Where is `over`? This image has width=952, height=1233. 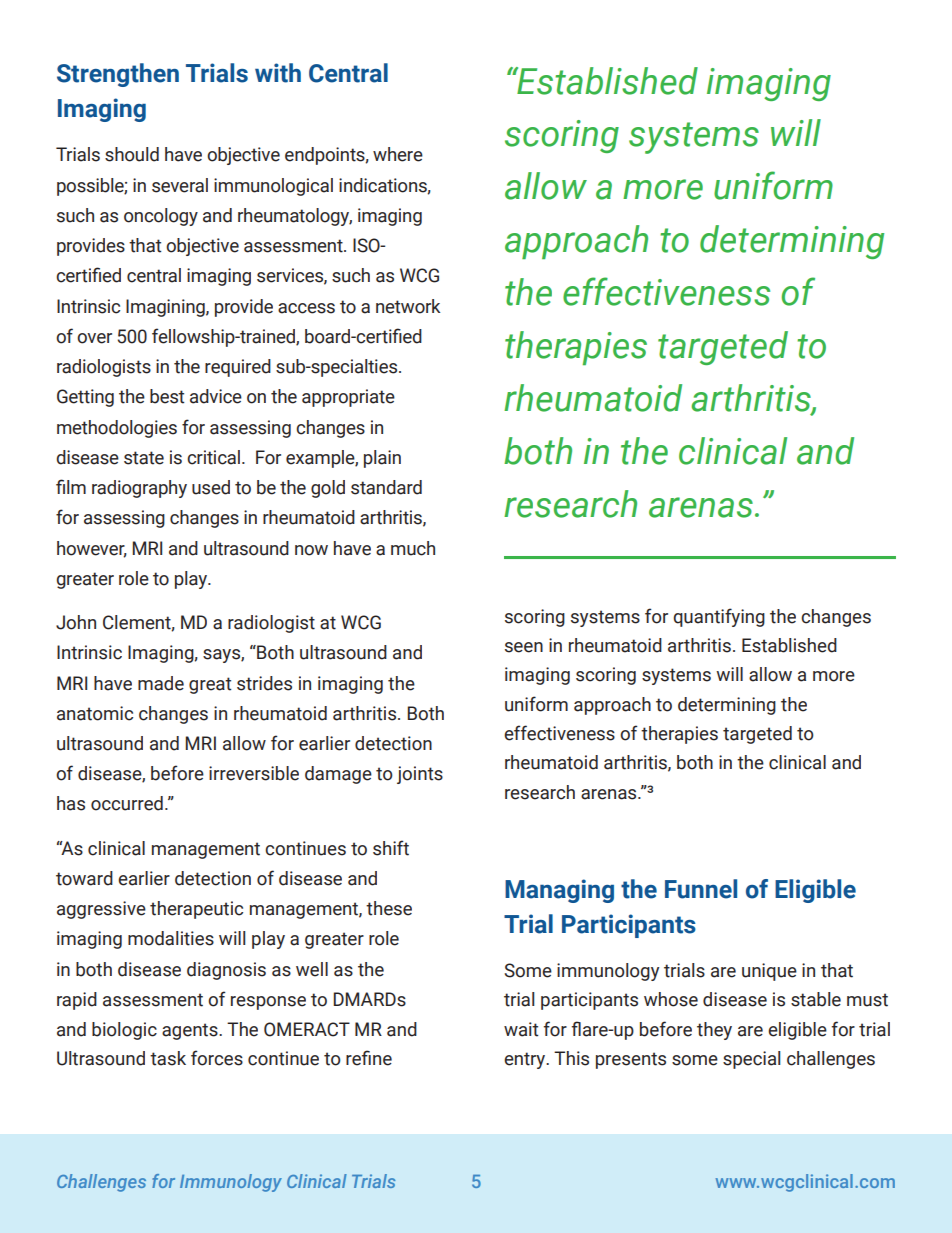
over is located at coordinates (94, 338).
